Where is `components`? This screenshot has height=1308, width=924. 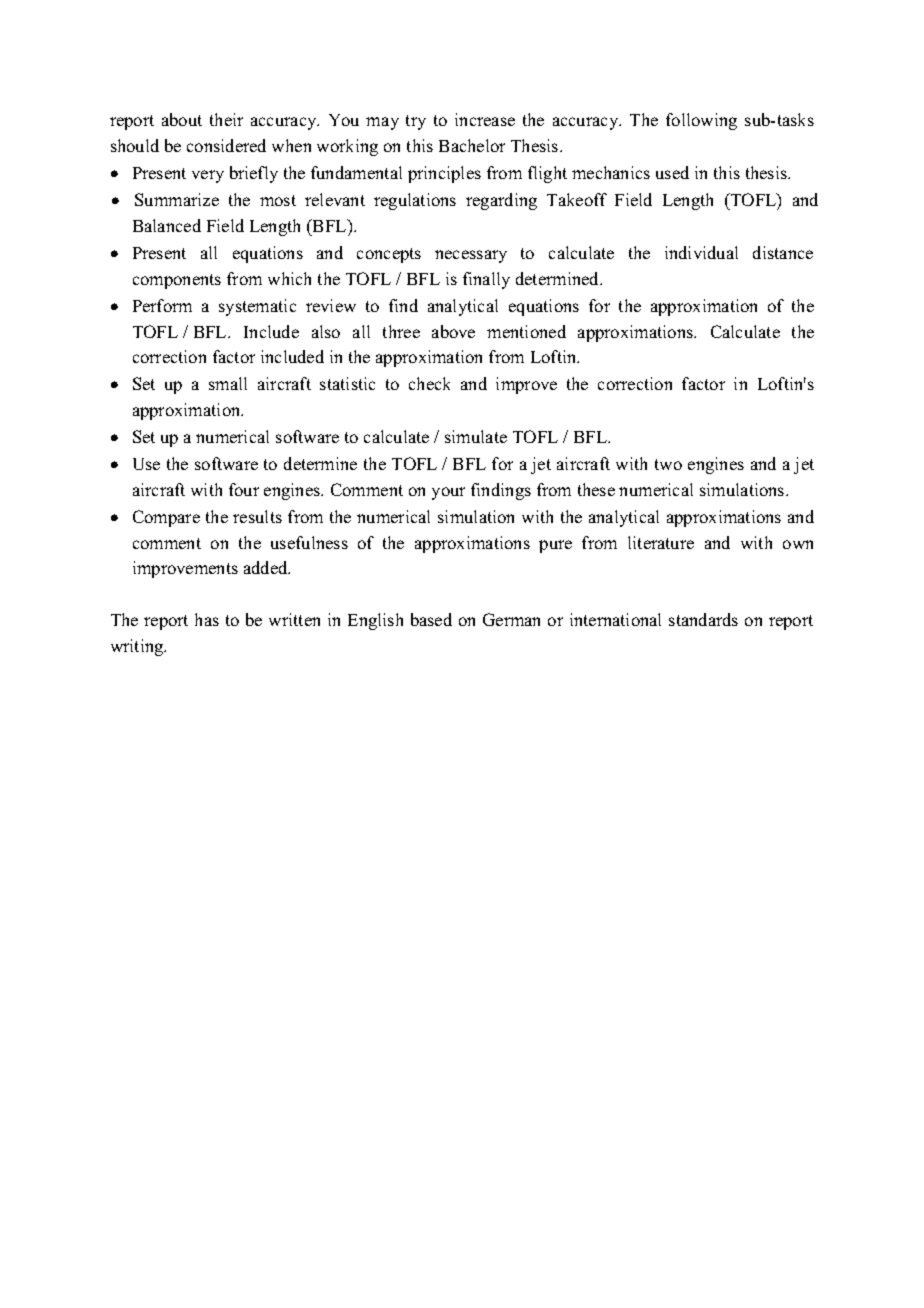 components is located at coordinates (177, 281).
